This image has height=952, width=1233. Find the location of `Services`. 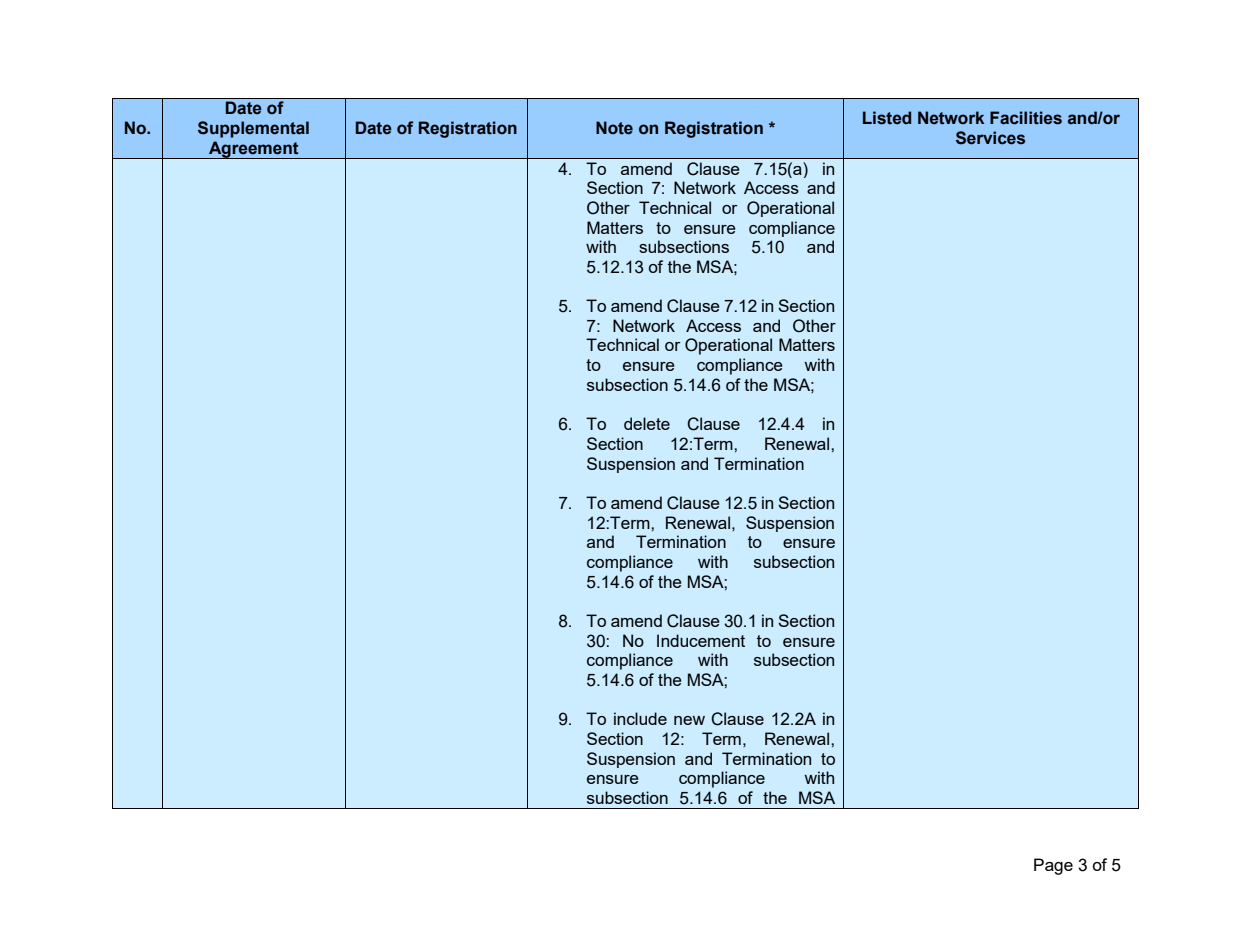

Services is located at coordinates (990, 138).
